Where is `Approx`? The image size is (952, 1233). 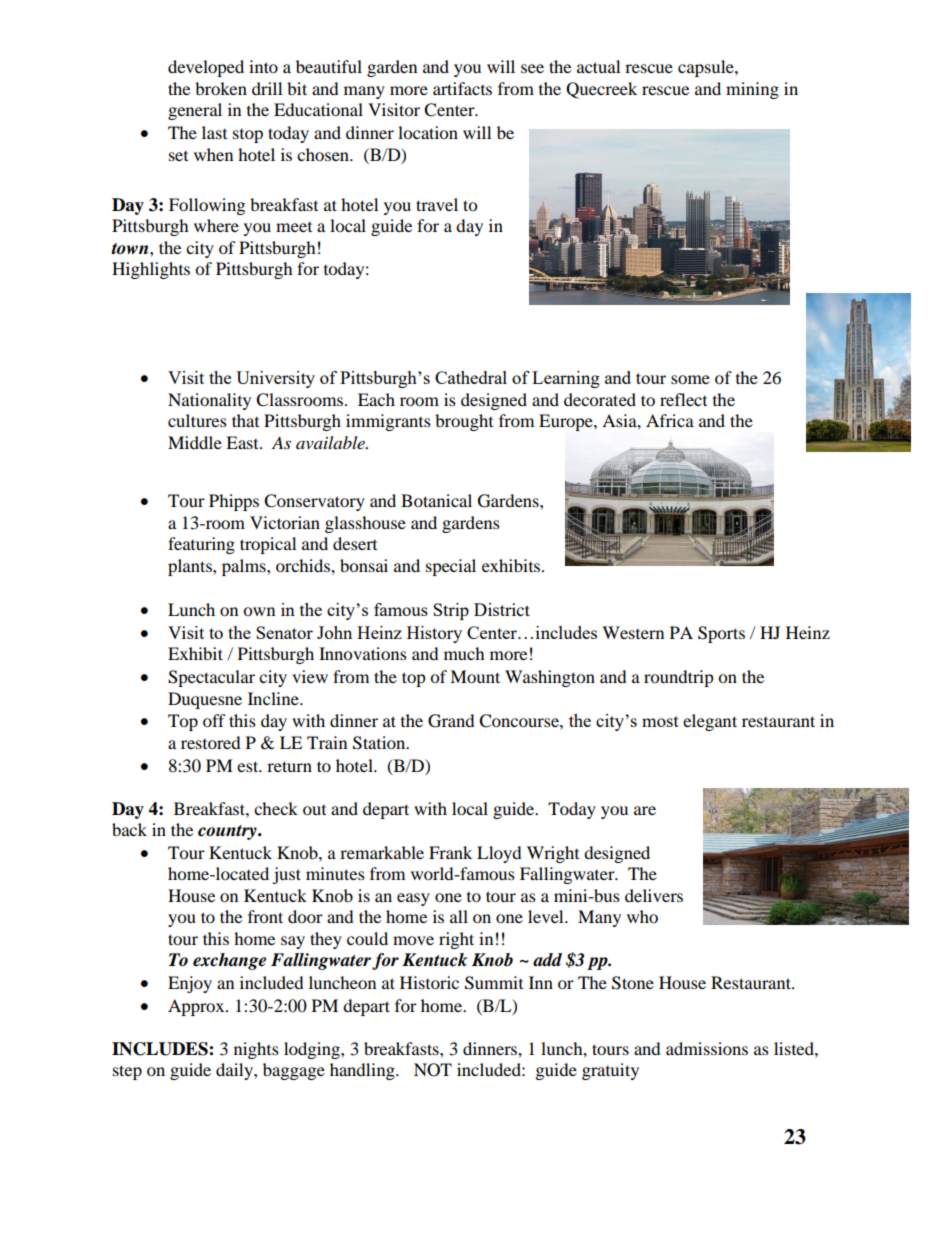
Approx is located at coordinates (197, 1007).
